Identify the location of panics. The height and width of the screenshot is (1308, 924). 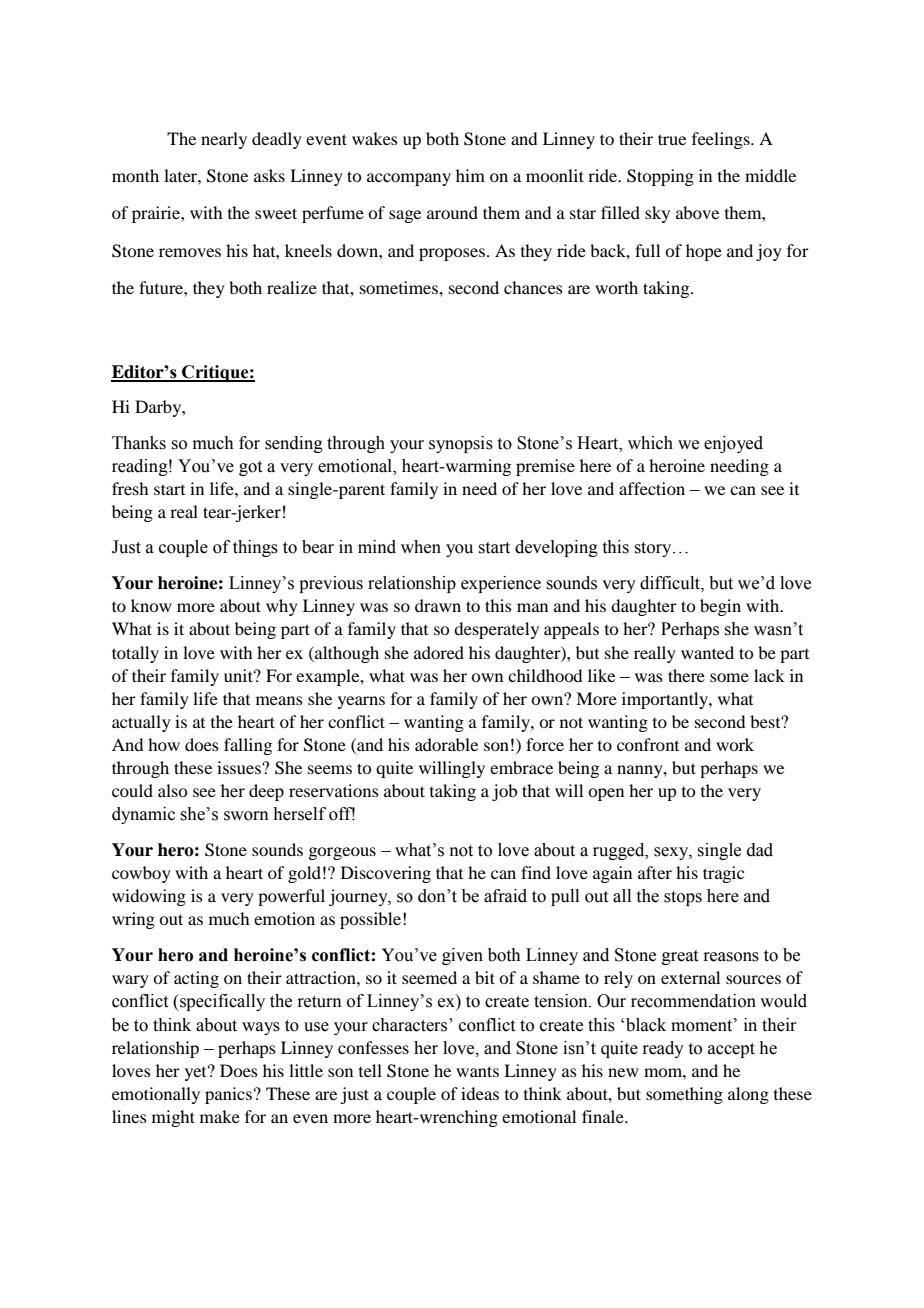
(228, 1095).
